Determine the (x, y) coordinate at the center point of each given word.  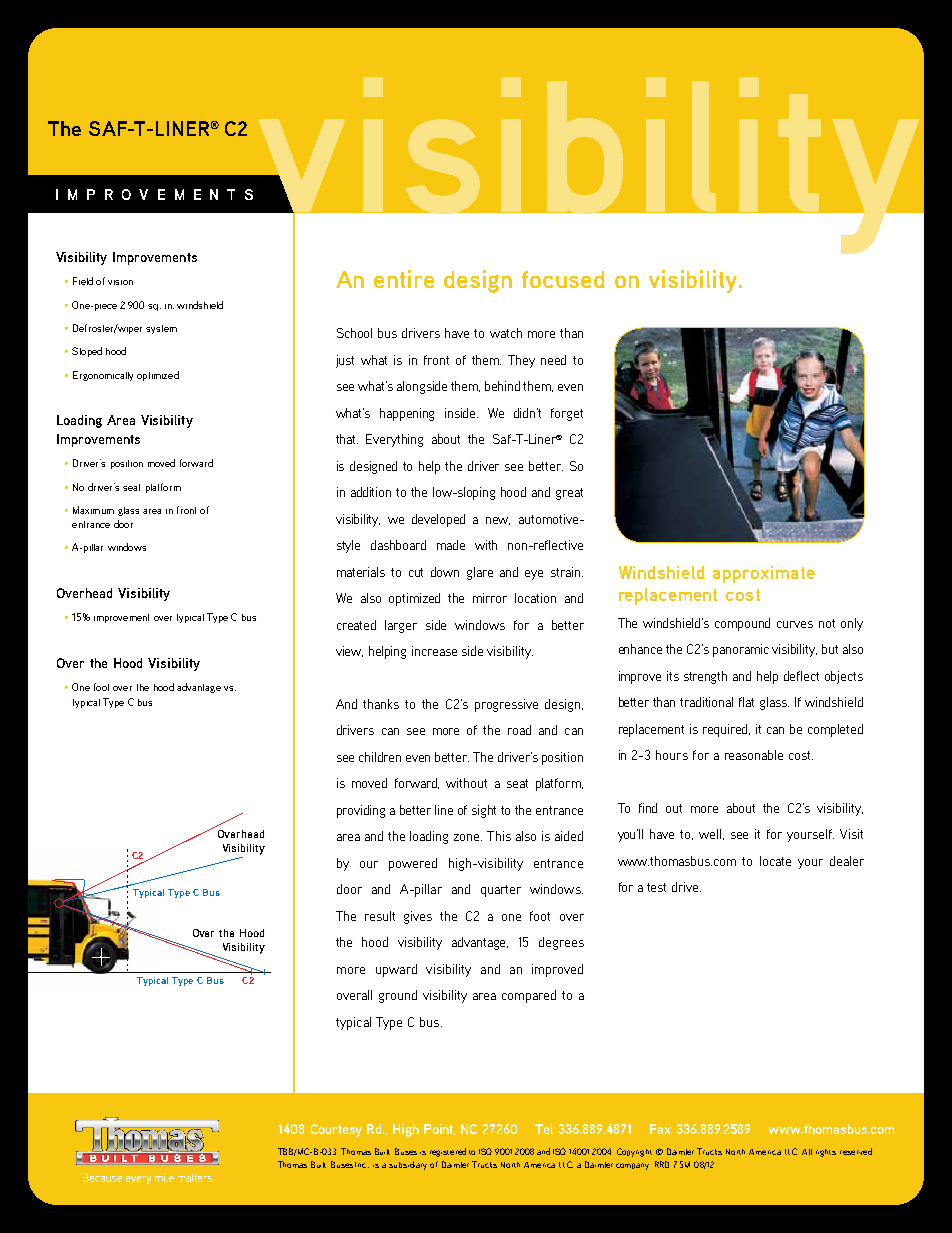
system (161, 329)
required (726, 730)
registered (448, 1152)
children (380, 757)
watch (506, 333)
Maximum (93, 510)
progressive (506, 705)
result (380, 916)
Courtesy (336, 1130)
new (498, 521)
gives (418, 917)
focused (563, 279)
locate (775, 861)
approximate (764, 574)
